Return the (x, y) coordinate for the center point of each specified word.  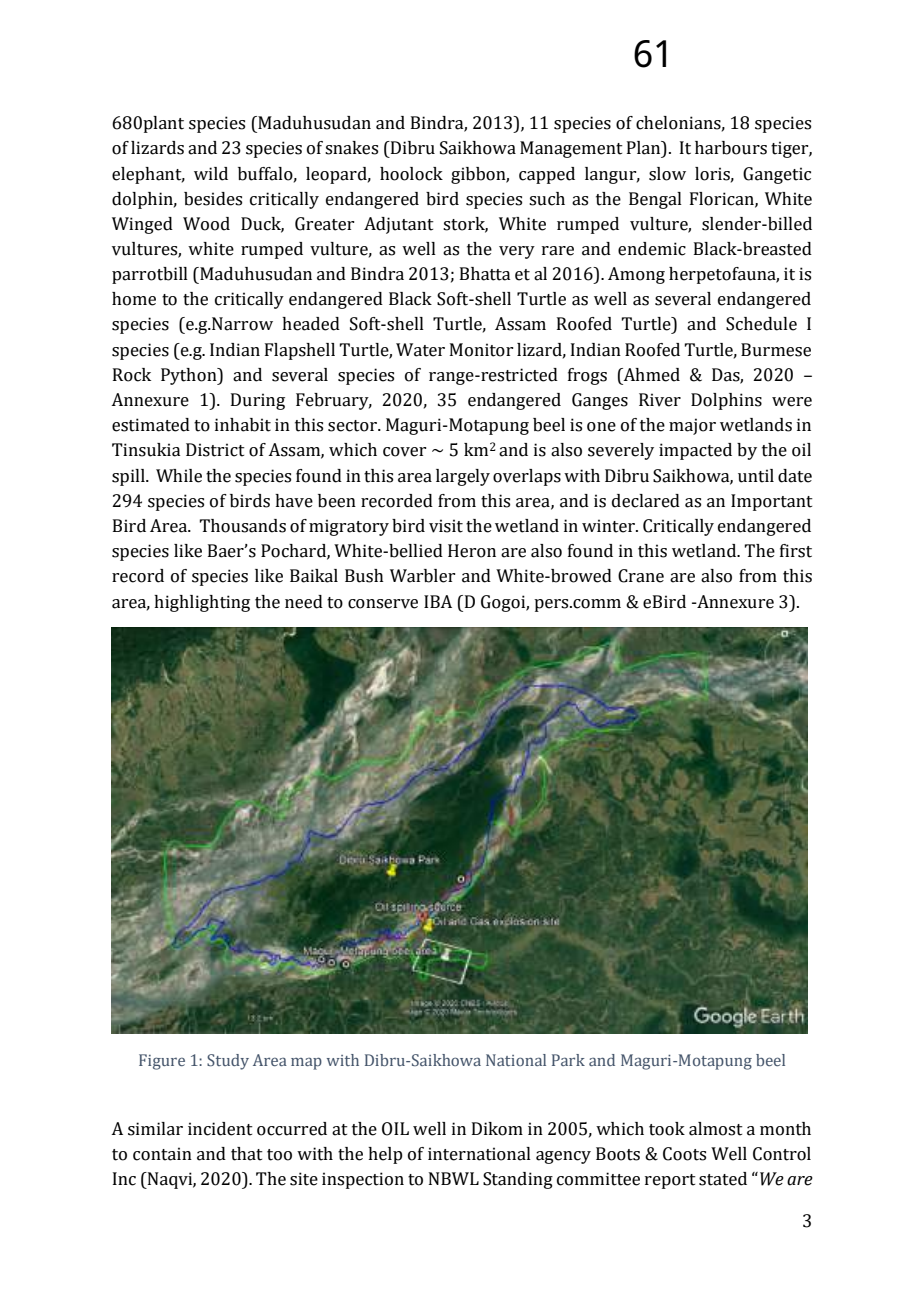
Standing (518, 1180)
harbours (731, 148)
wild (211, 174)
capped (547, 175)
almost (716, 1129)
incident (220, 1129)
